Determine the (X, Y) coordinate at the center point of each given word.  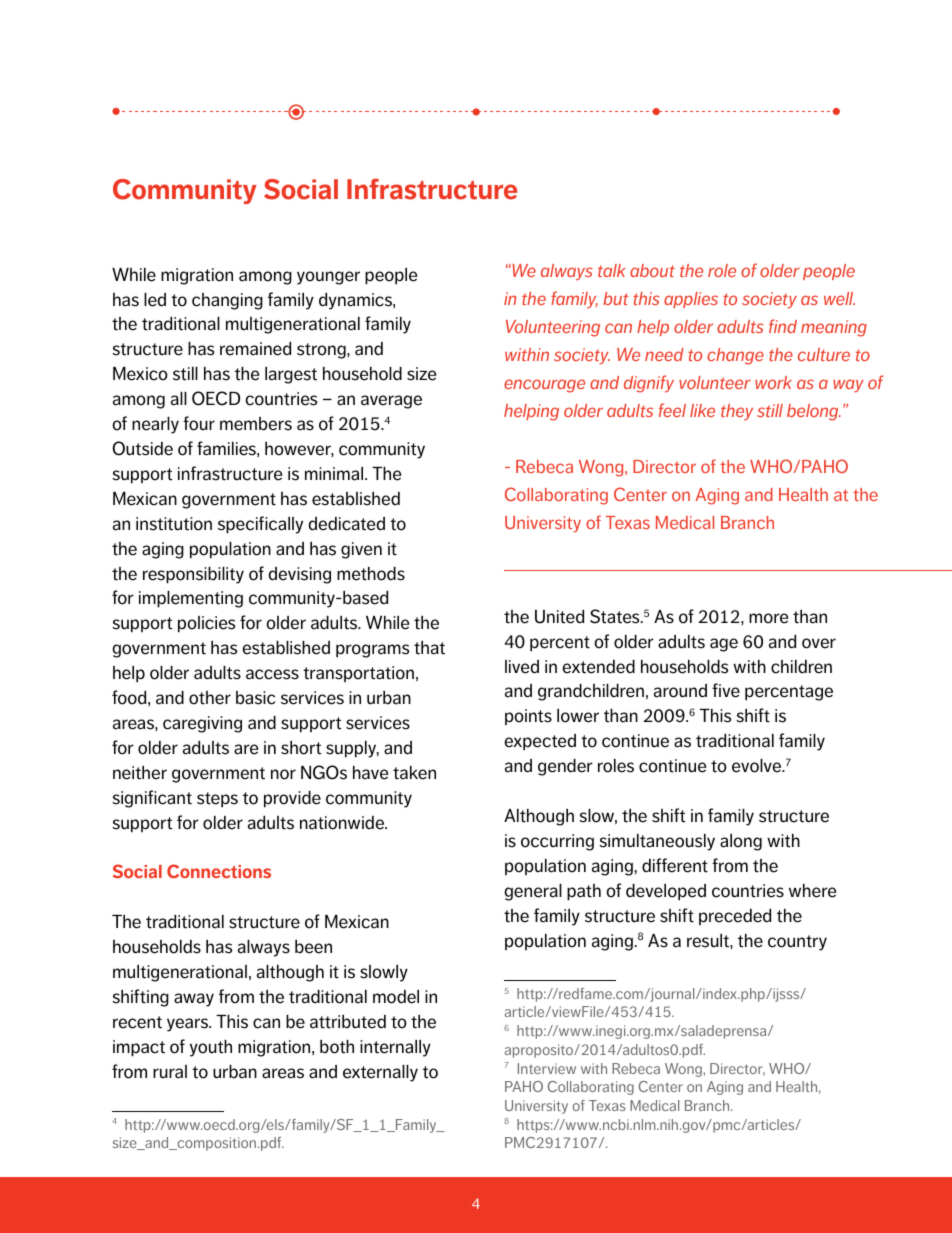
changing (227, 301)
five (726, 690)
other (210, 698)
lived (522, 667)
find (783, 326)
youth (211, 1048)
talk (611, 270)
